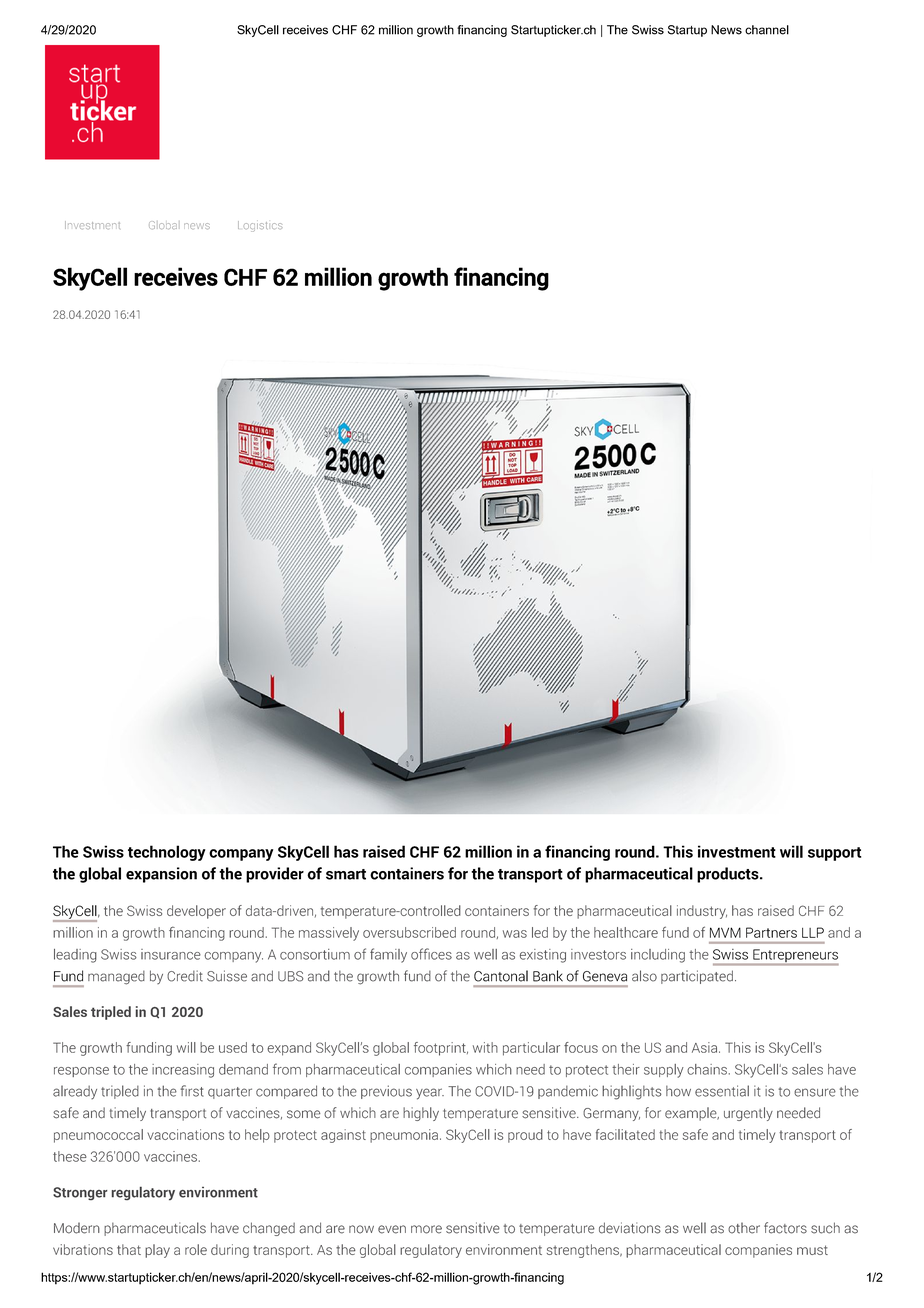 Image resolution: width=924 pixels, height=1308 pixels. What do you see at coordinates (196, 912) in the screenshot?
I see `developer` at bounding box center [196, 912].
